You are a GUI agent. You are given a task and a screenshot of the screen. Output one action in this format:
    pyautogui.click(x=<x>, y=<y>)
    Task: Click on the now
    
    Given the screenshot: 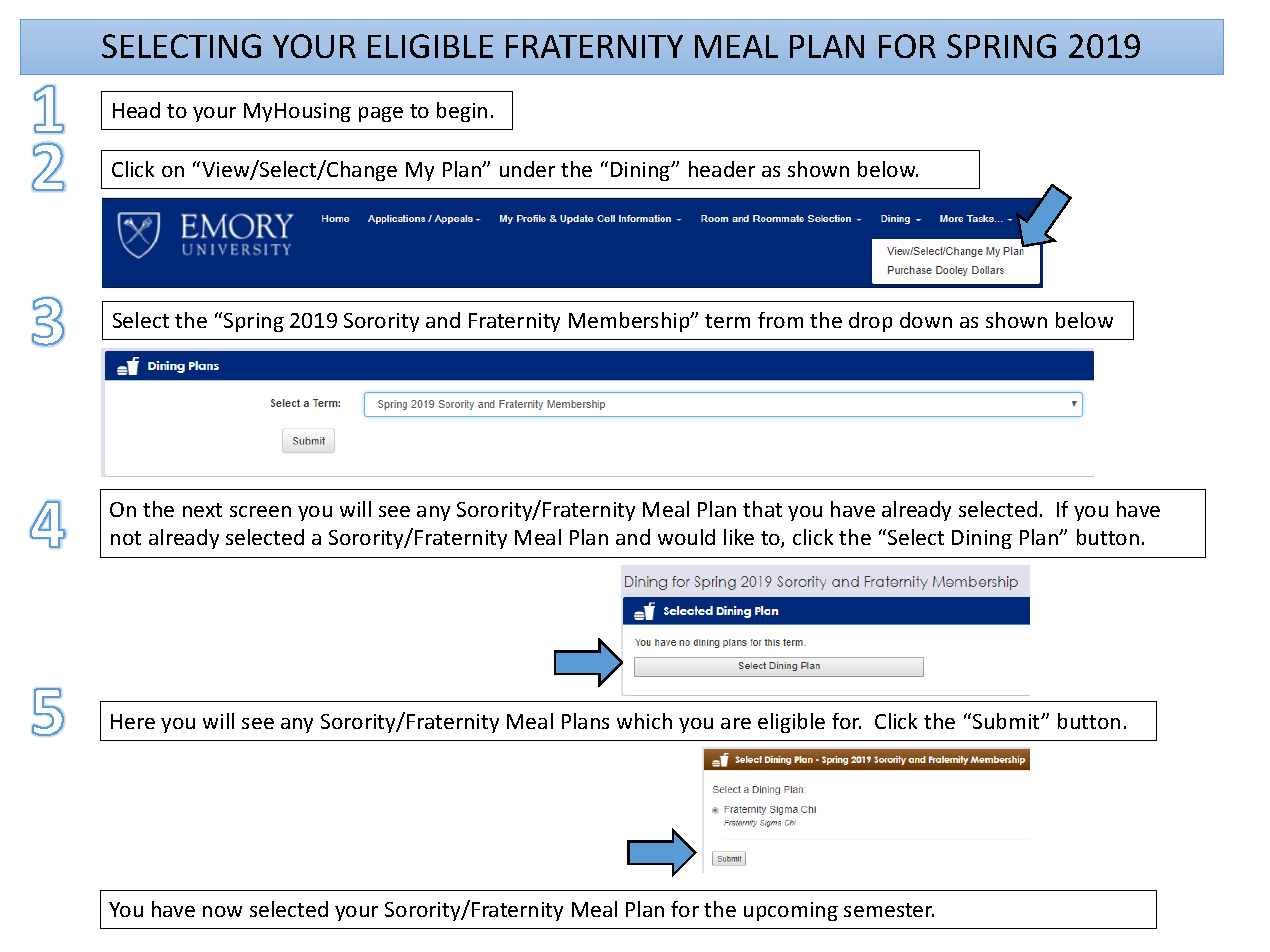 What is the action you would take?
    pyautogui.click(x=222, y=911)
